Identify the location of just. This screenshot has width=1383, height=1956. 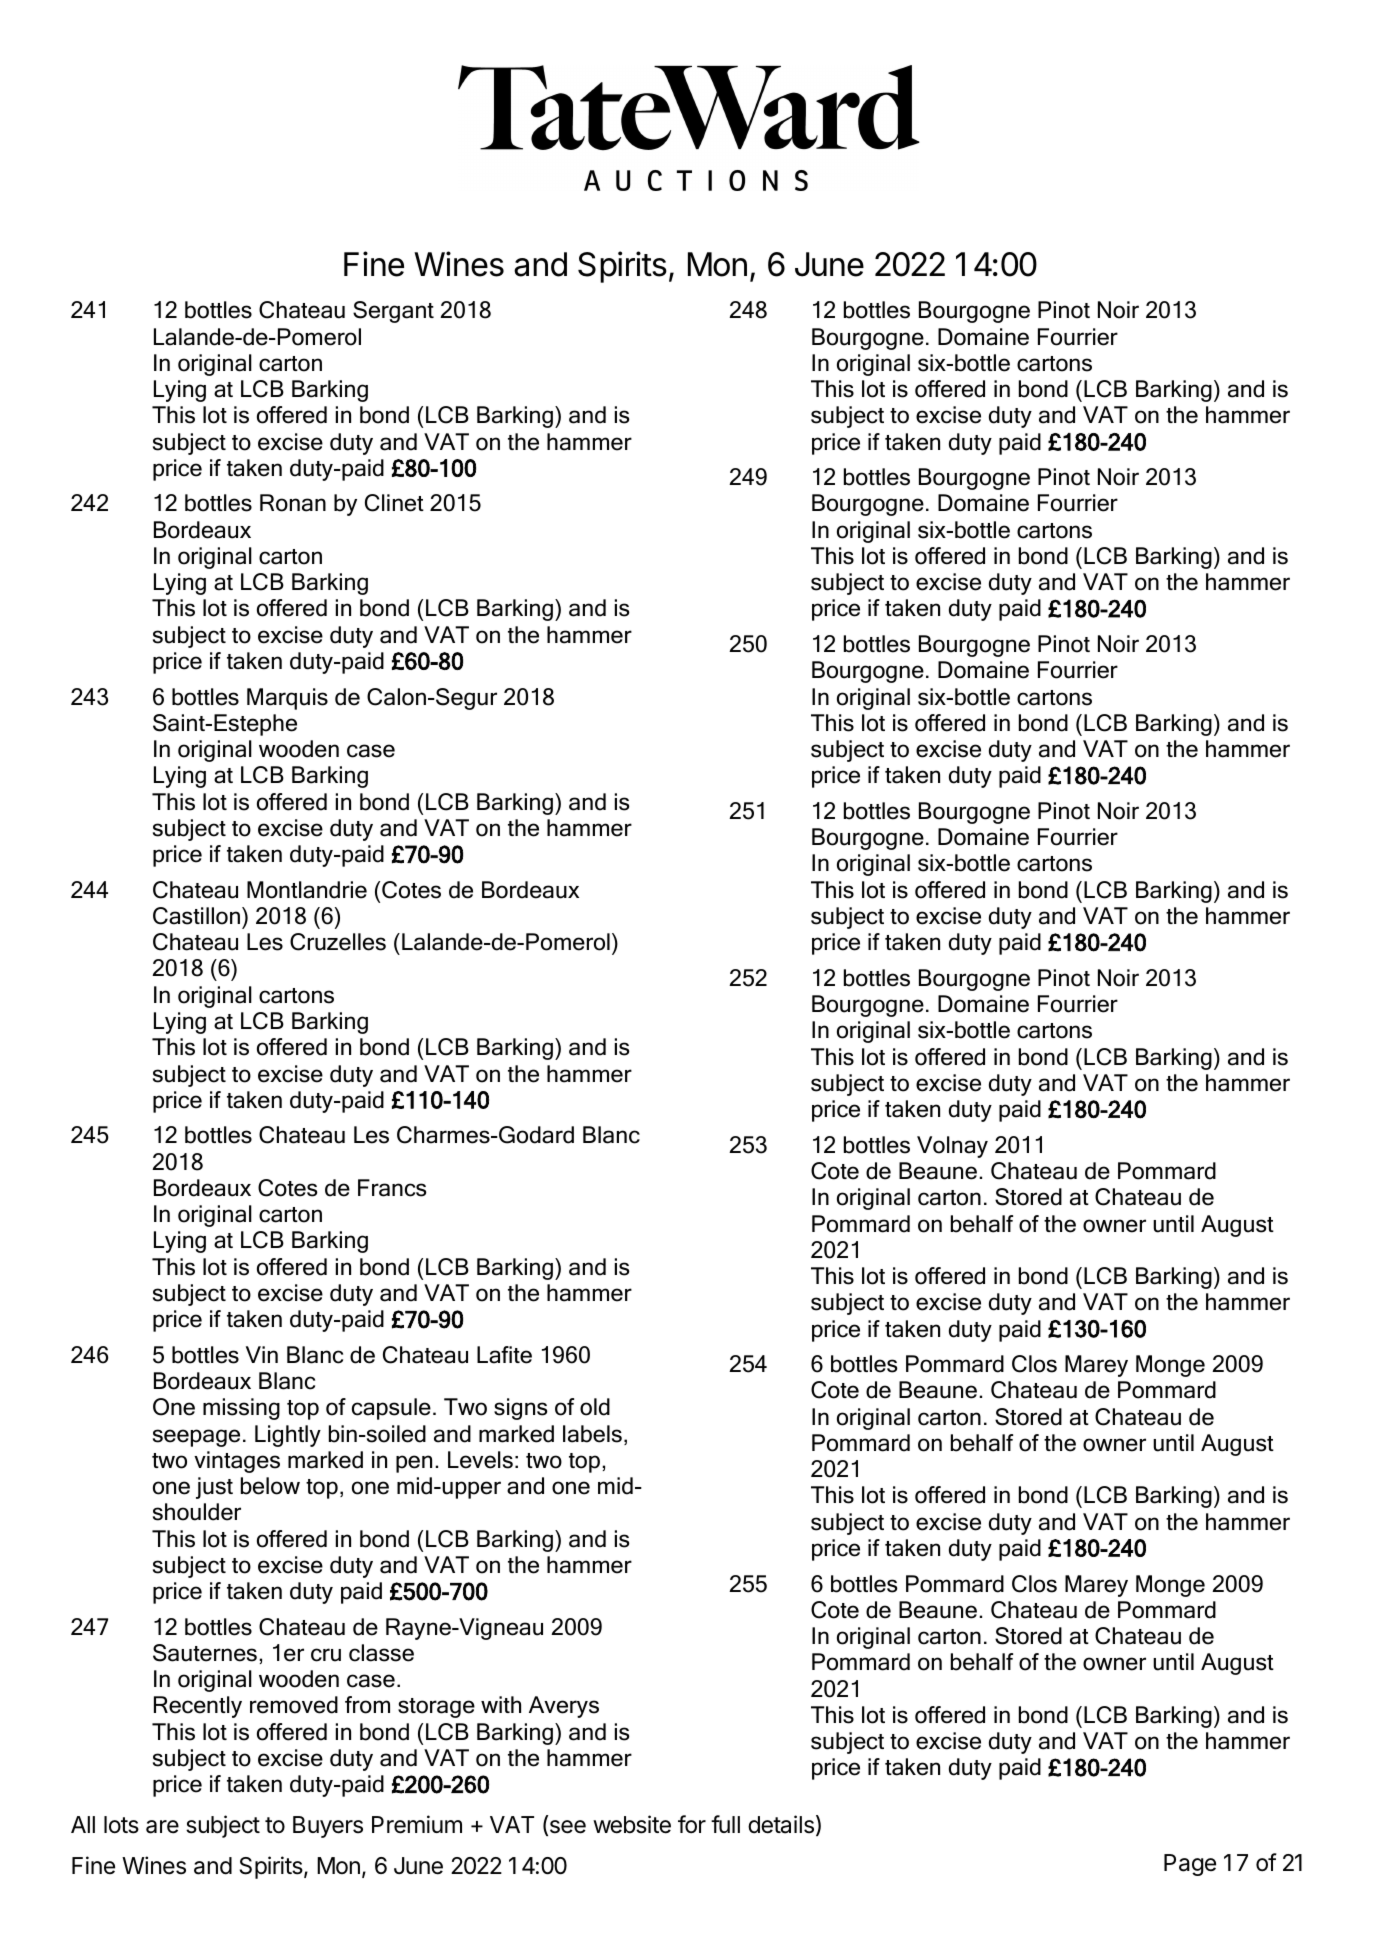
(214, 1488).
